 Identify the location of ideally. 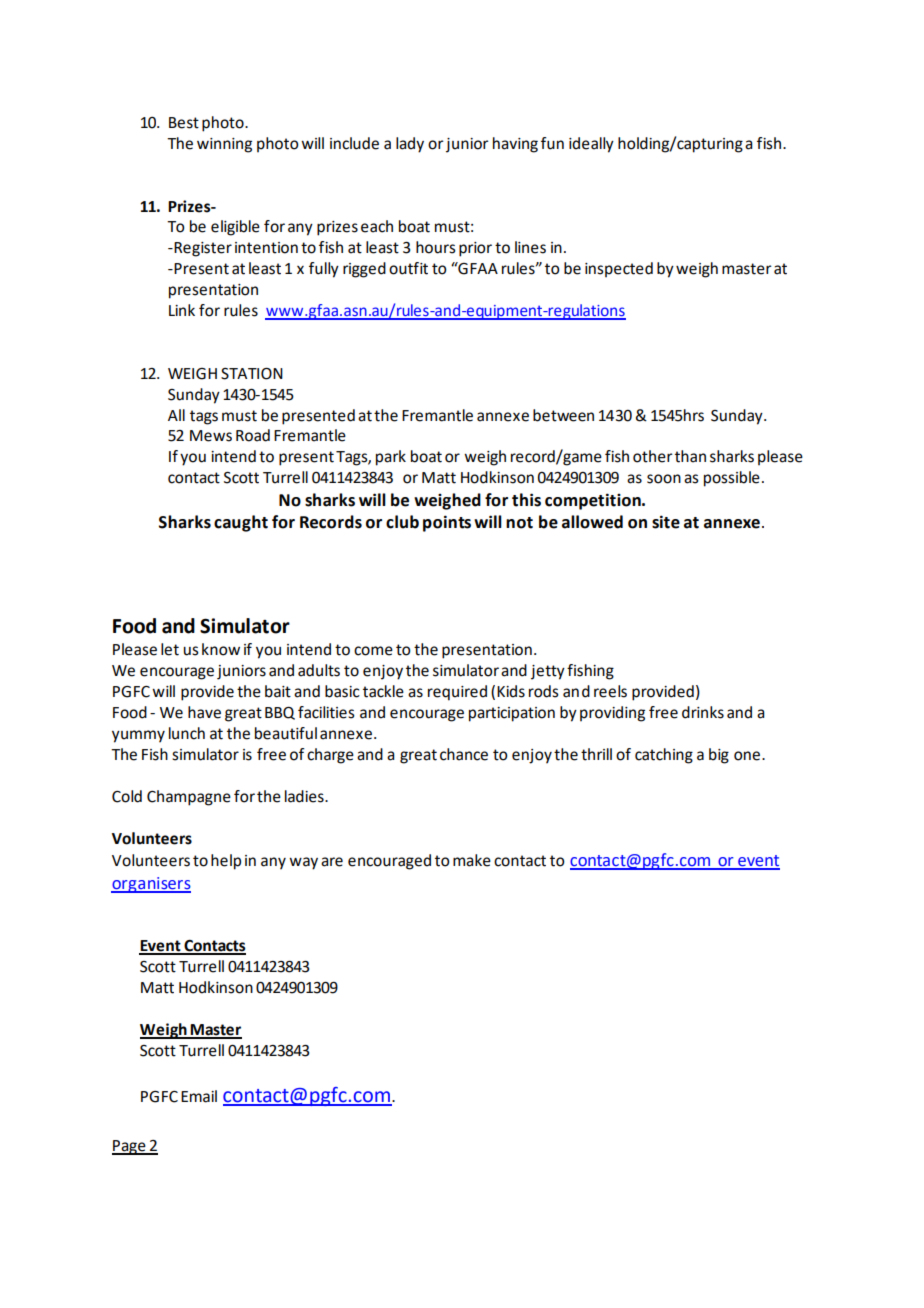
(591, 145).
